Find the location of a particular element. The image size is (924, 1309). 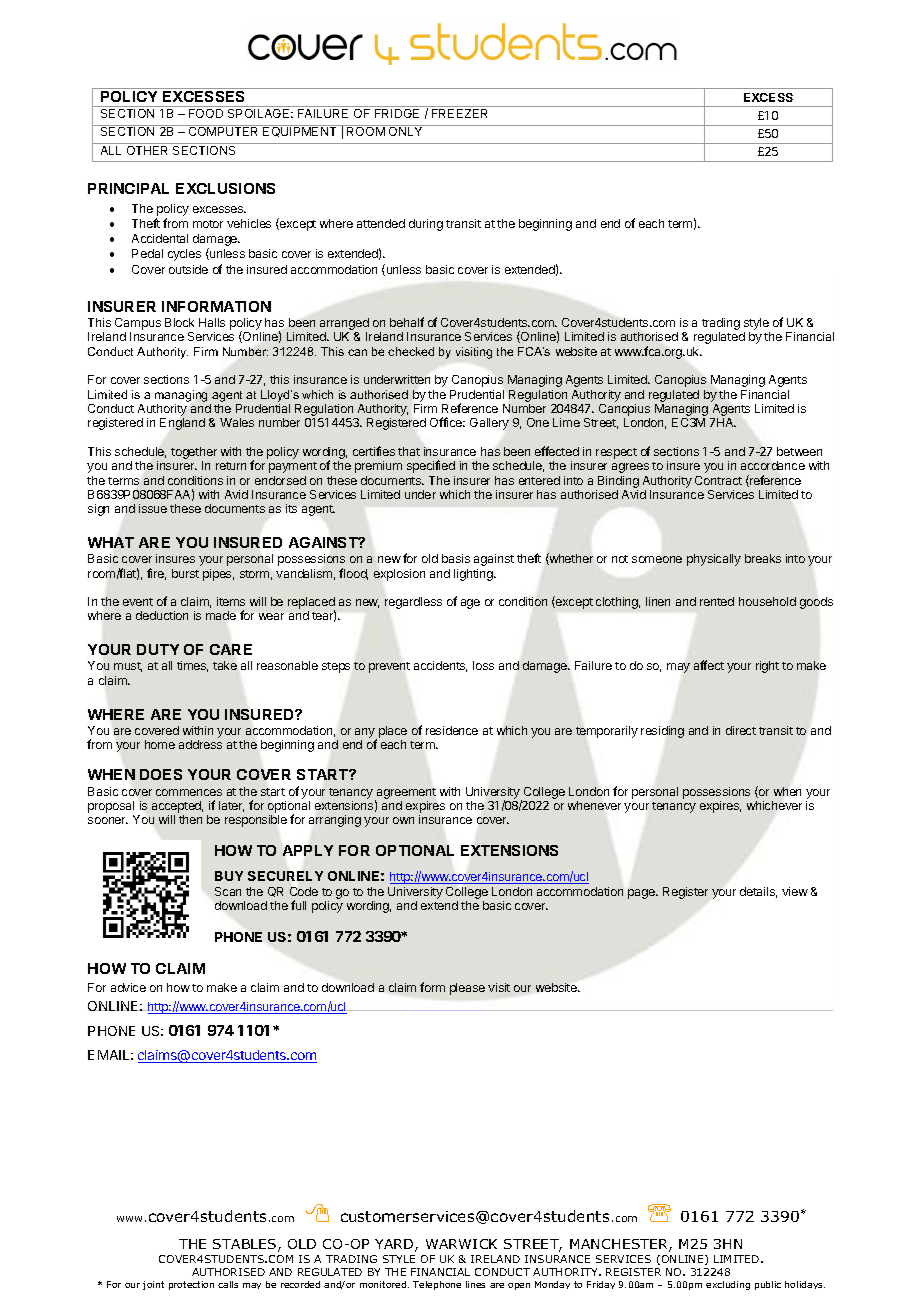

protection is located at coordinates (191, 1285).
